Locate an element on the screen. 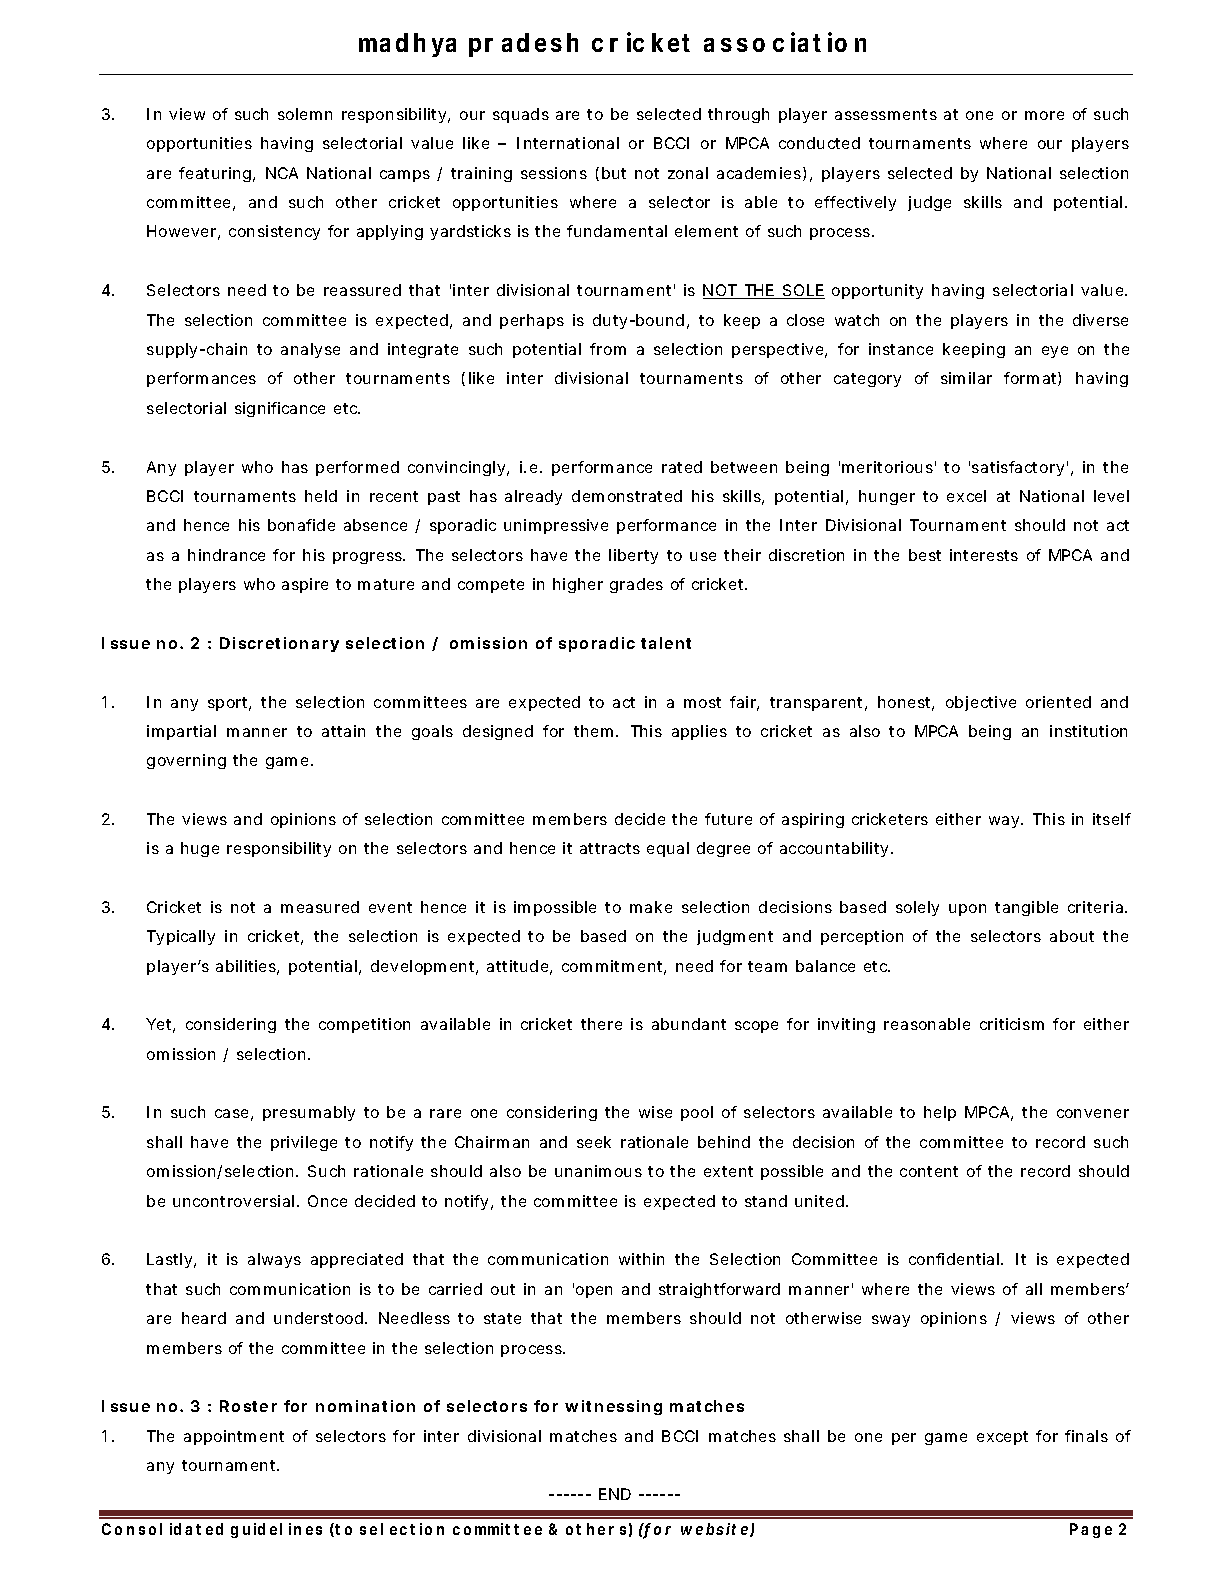 Image resolution: width=1232 pixels, height=1595 pixels. NCA is located at coordinates (282, 173).
